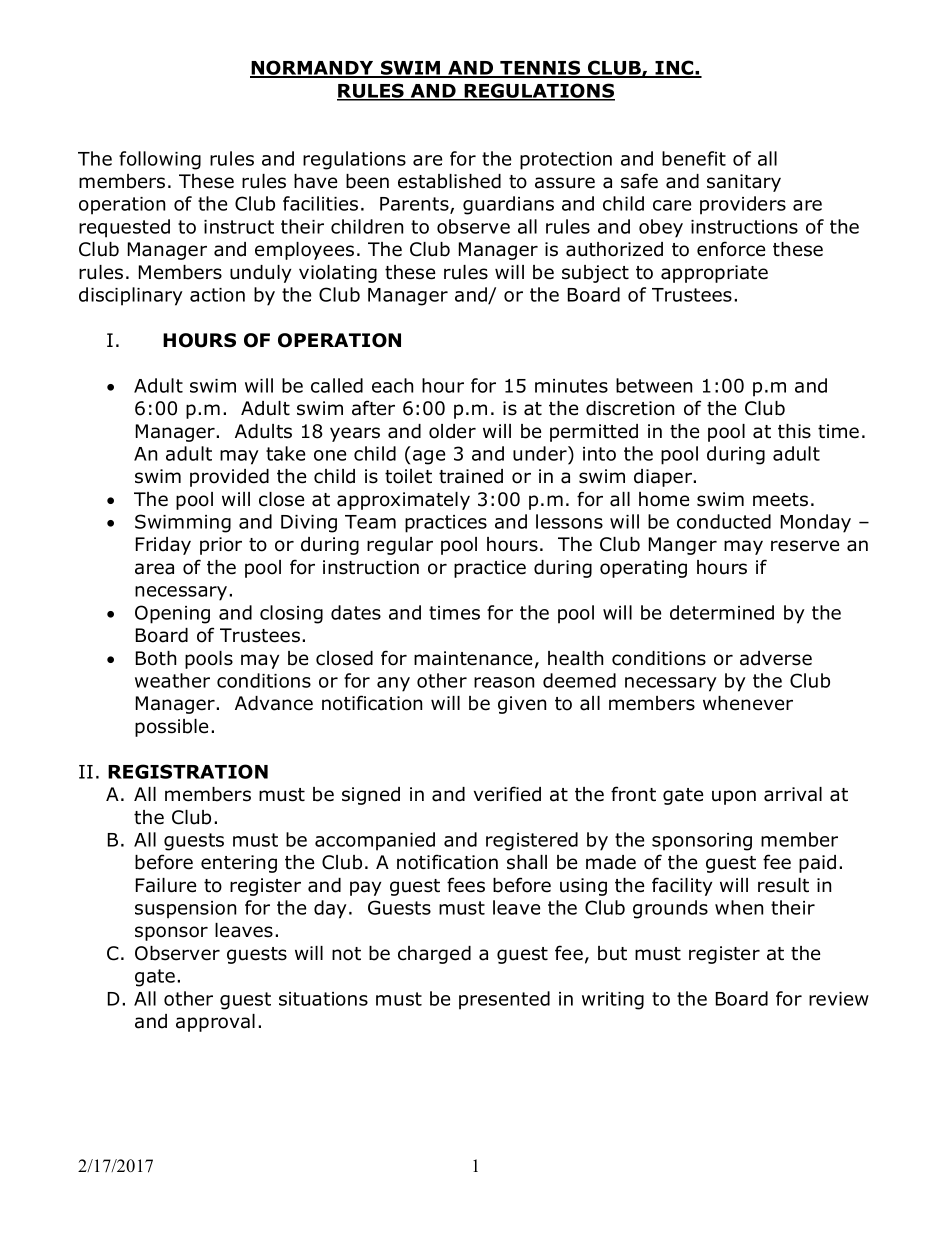 This screenshot has height=1233, width=952. Describe the element at coordinates (160, 160) in the screenshot. I see `following` at that location.
